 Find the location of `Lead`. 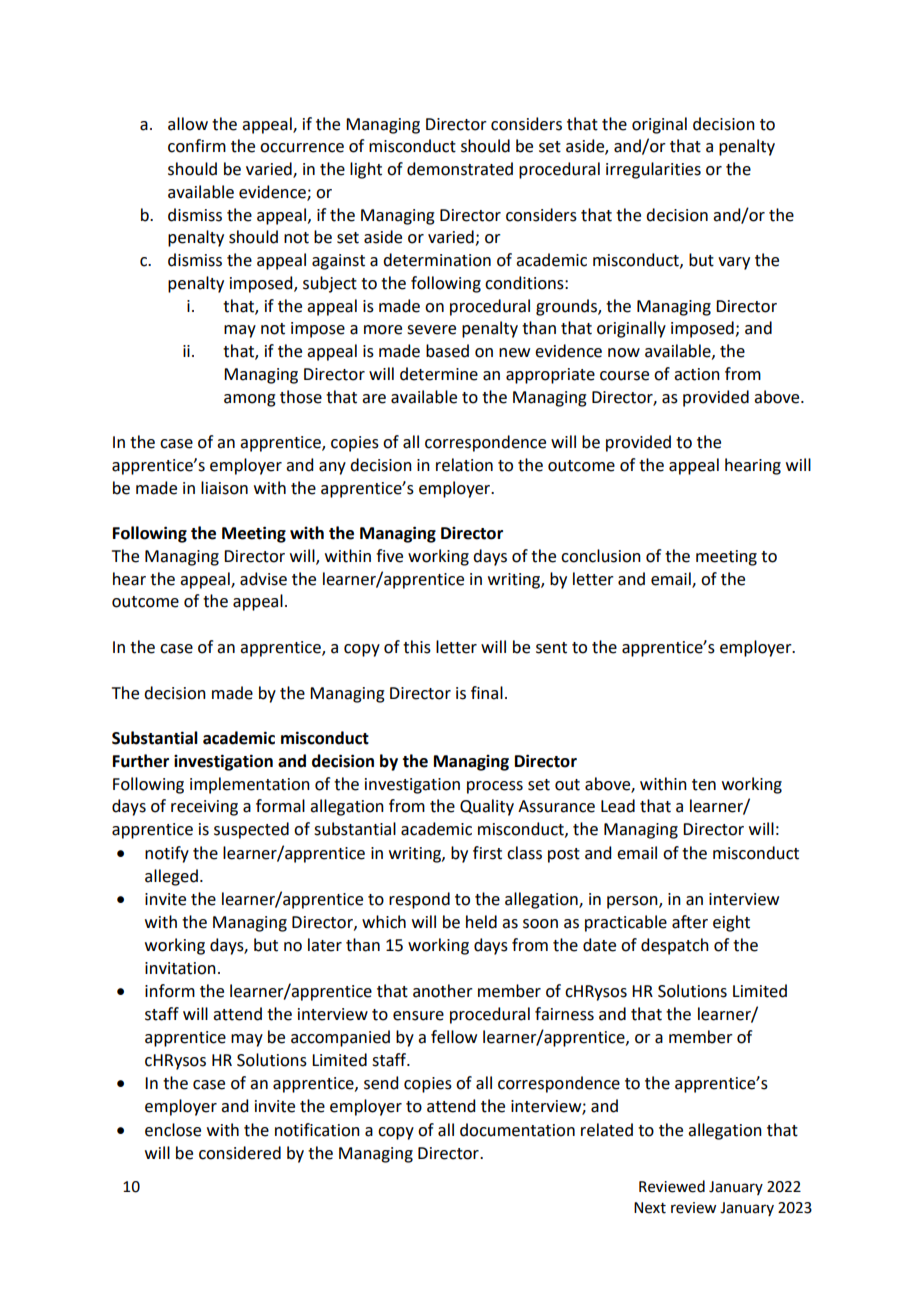

Lead is located at coordinates (618, 806).
